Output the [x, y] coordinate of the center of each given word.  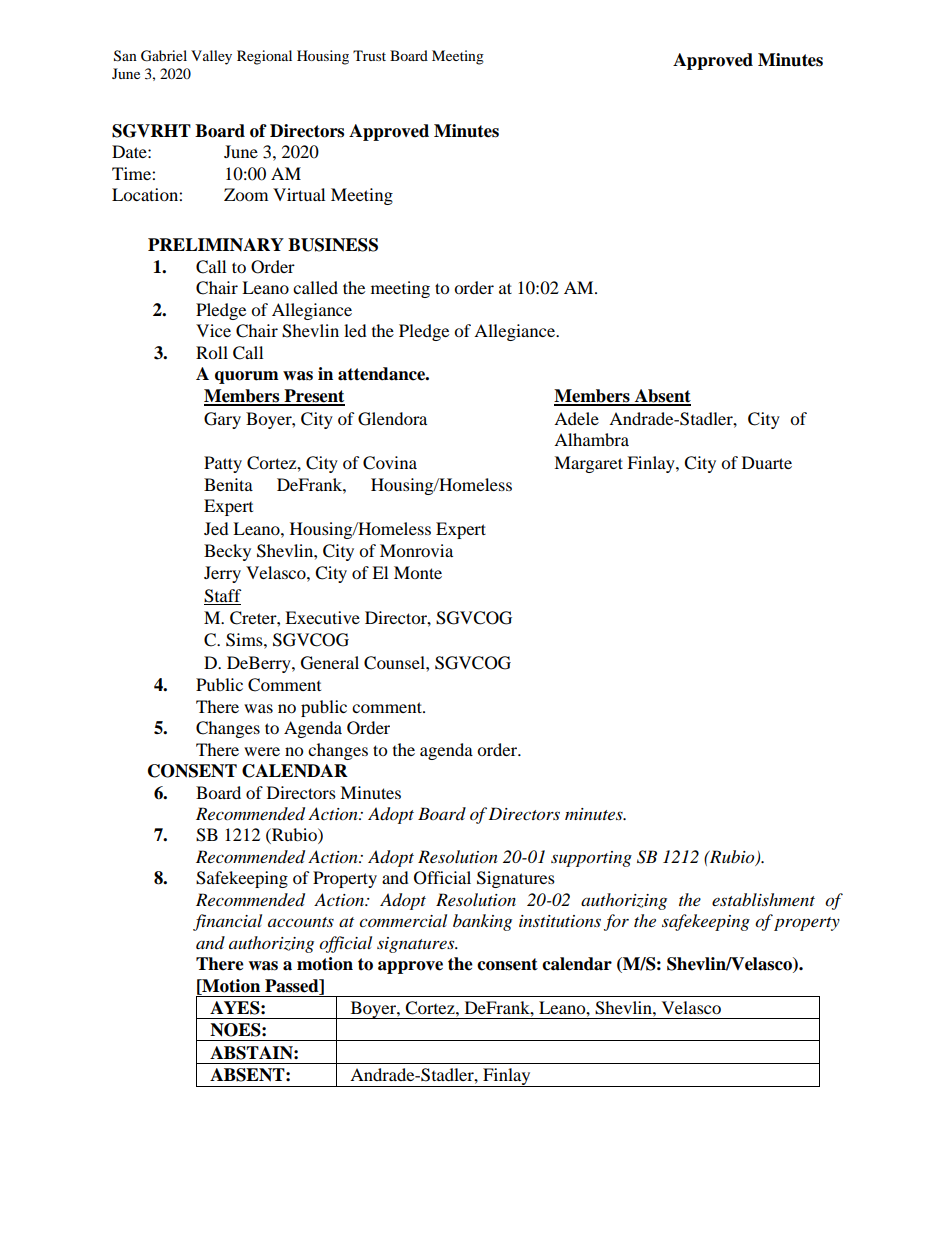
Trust [369, 55]
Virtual [299, 194]
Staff [223, 596]
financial [227, 922]
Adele [576, 418]
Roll [212, 352]
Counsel [395, 663]
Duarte [767, 462]
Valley [211, 57]
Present [313, 397]
